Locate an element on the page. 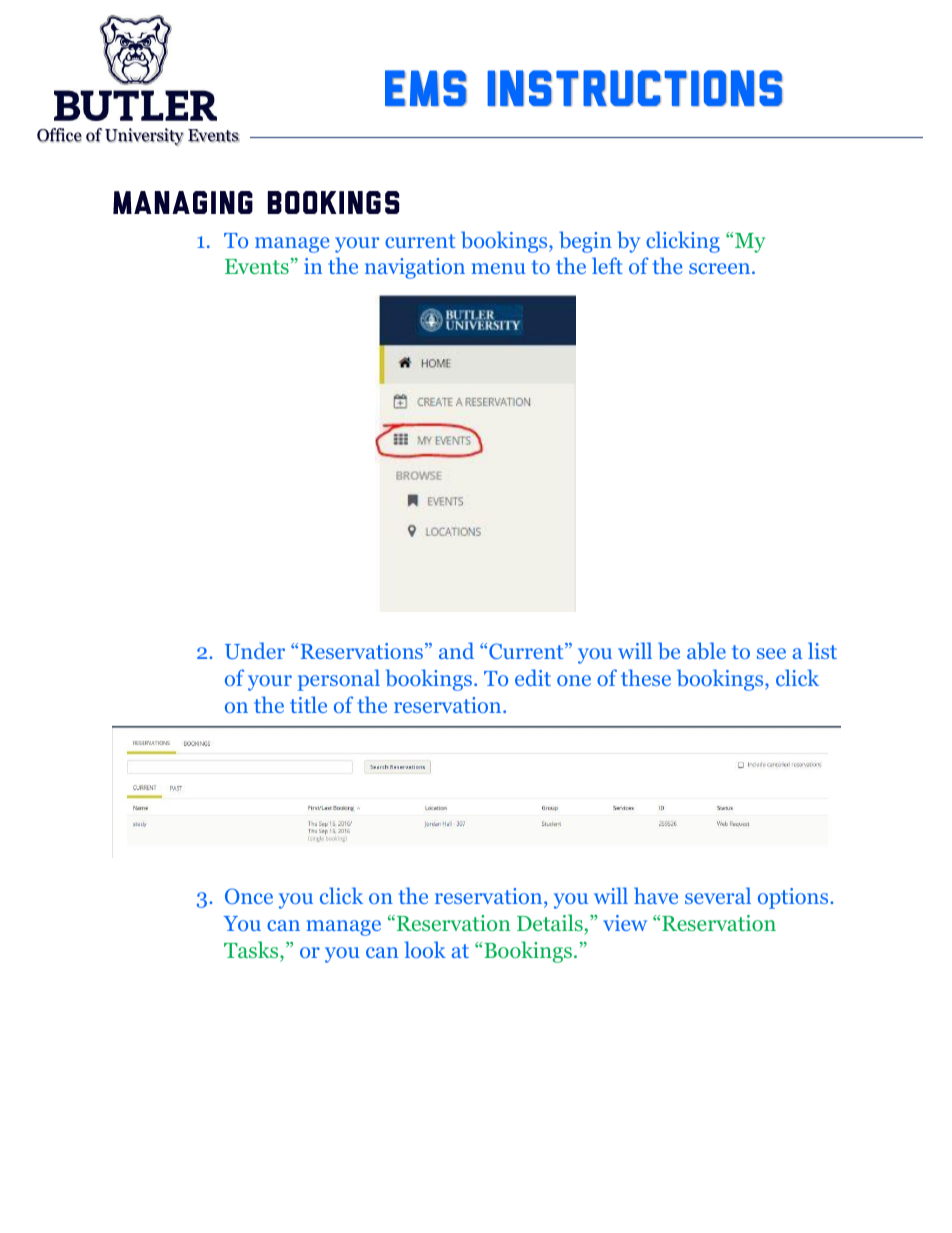 The width and height of the page is (952, 1233). Tasks is located at coordinates (252, 949).
